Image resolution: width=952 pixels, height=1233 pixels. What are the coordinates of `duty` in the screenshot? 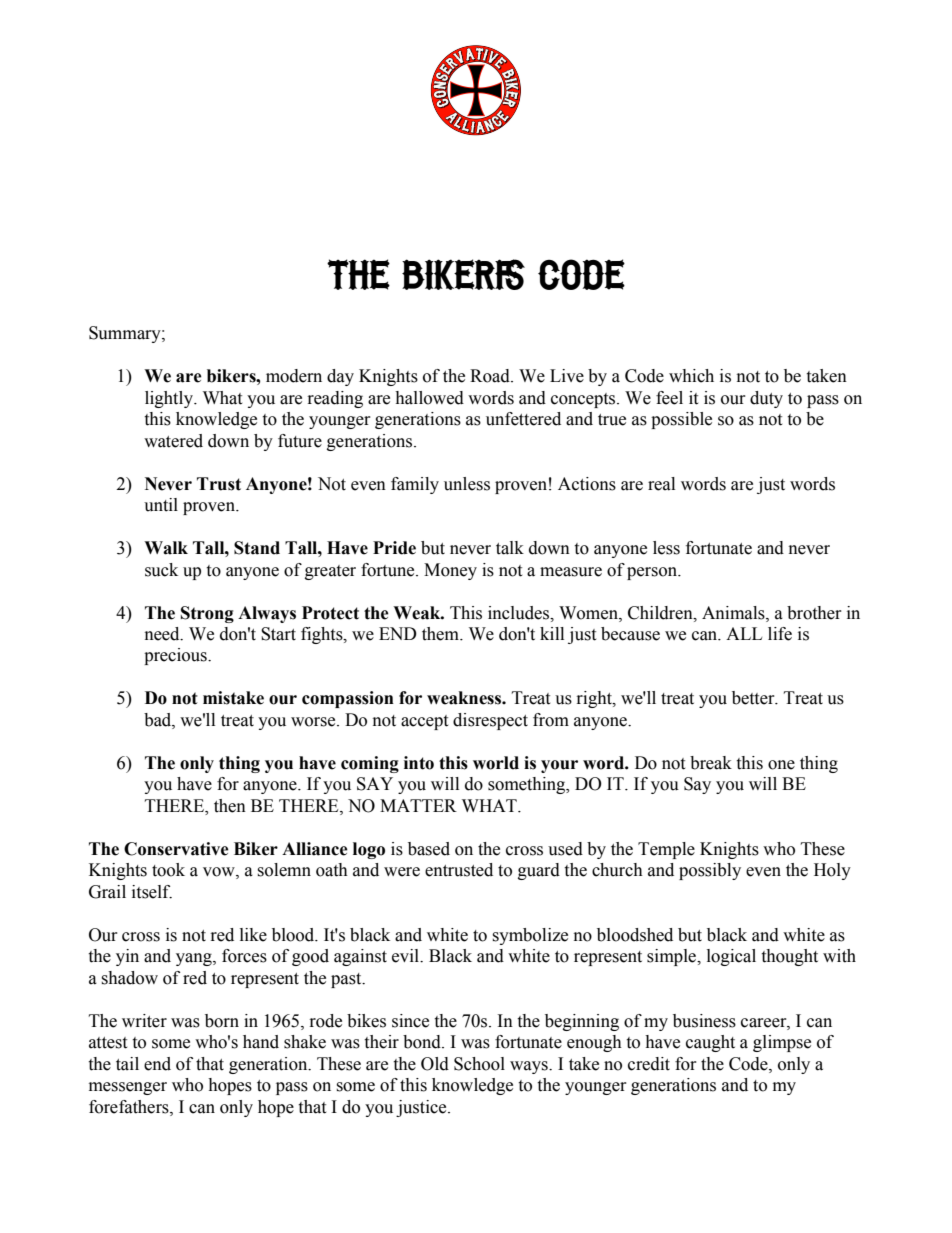 It's located at (766, 399).
